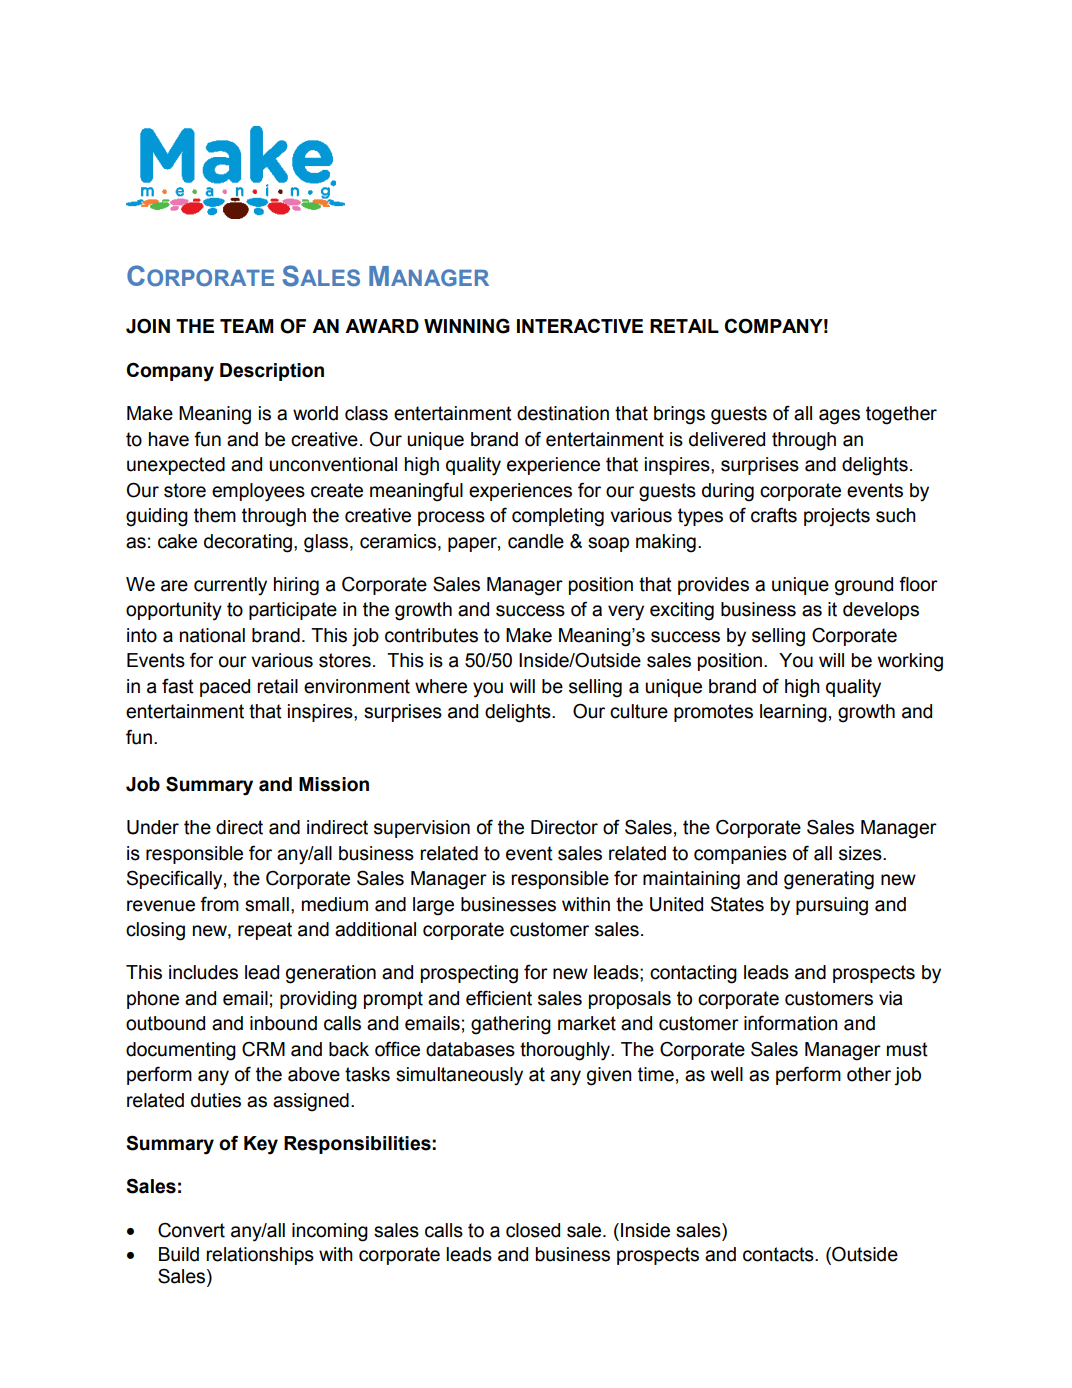 The height and width of the image is (1388, 1072). I want to click on INTERACTIVE, so click(580, 325).
